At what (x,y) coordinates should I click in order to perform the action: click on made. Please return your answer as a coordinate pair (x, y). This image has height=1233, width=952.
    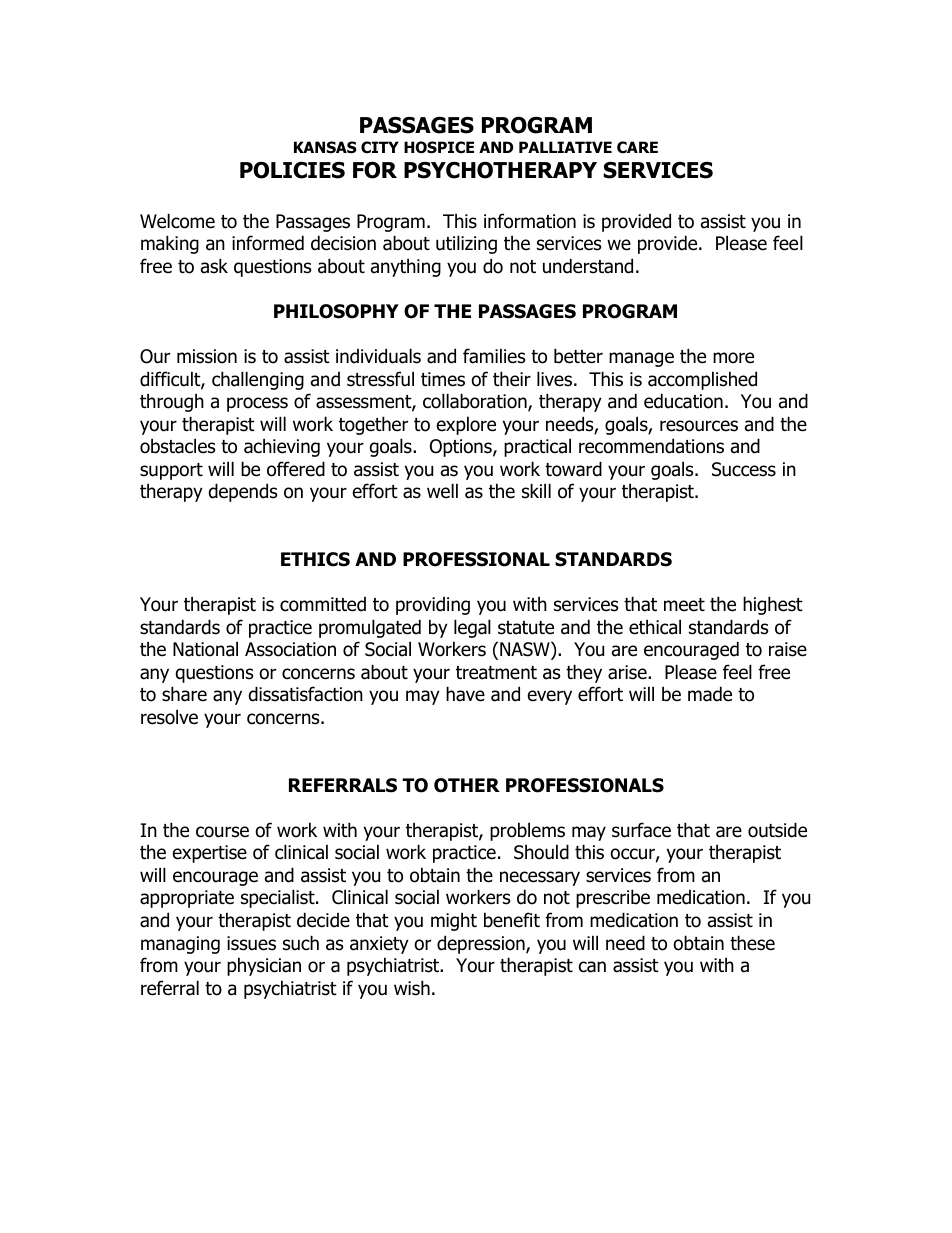
    Looking at the image, I should click on (710, 694).
